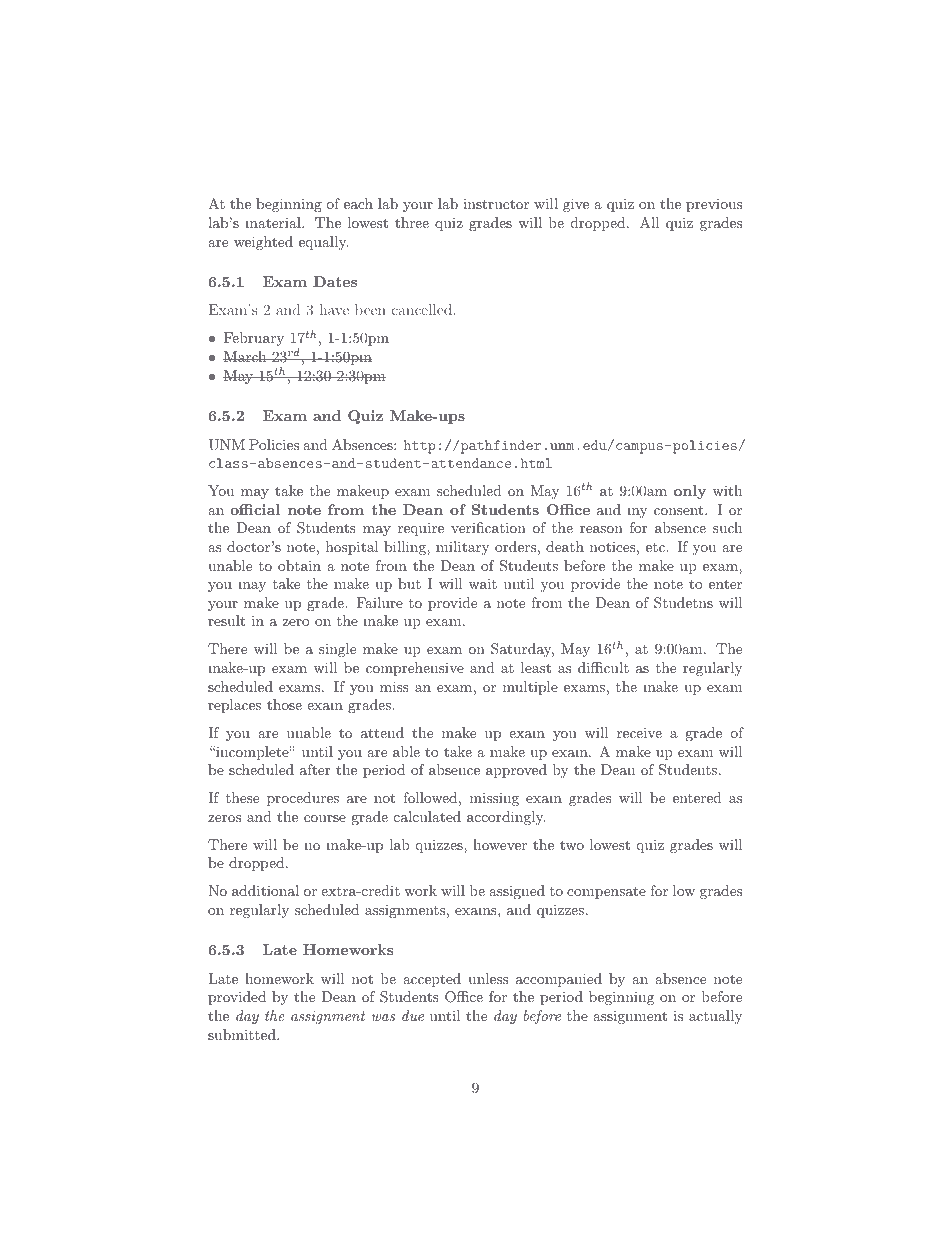  I want to click on only, so click(690, 492).
